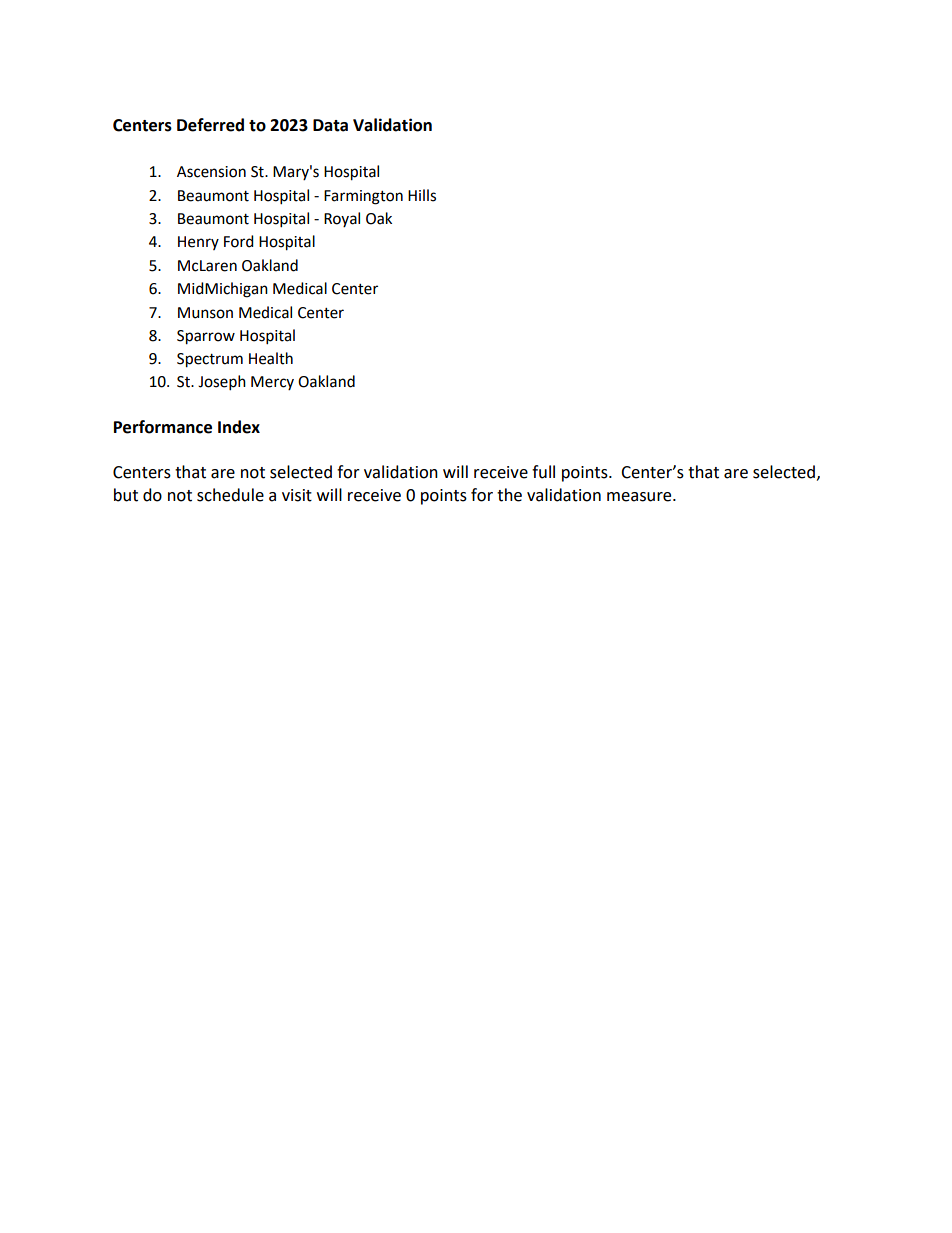 The height and width of the screenshot is (1233, 952). What do you see at coordinates (205, 313) in the screenshot?
I see `Munson` at bounding box center [205, 313].
